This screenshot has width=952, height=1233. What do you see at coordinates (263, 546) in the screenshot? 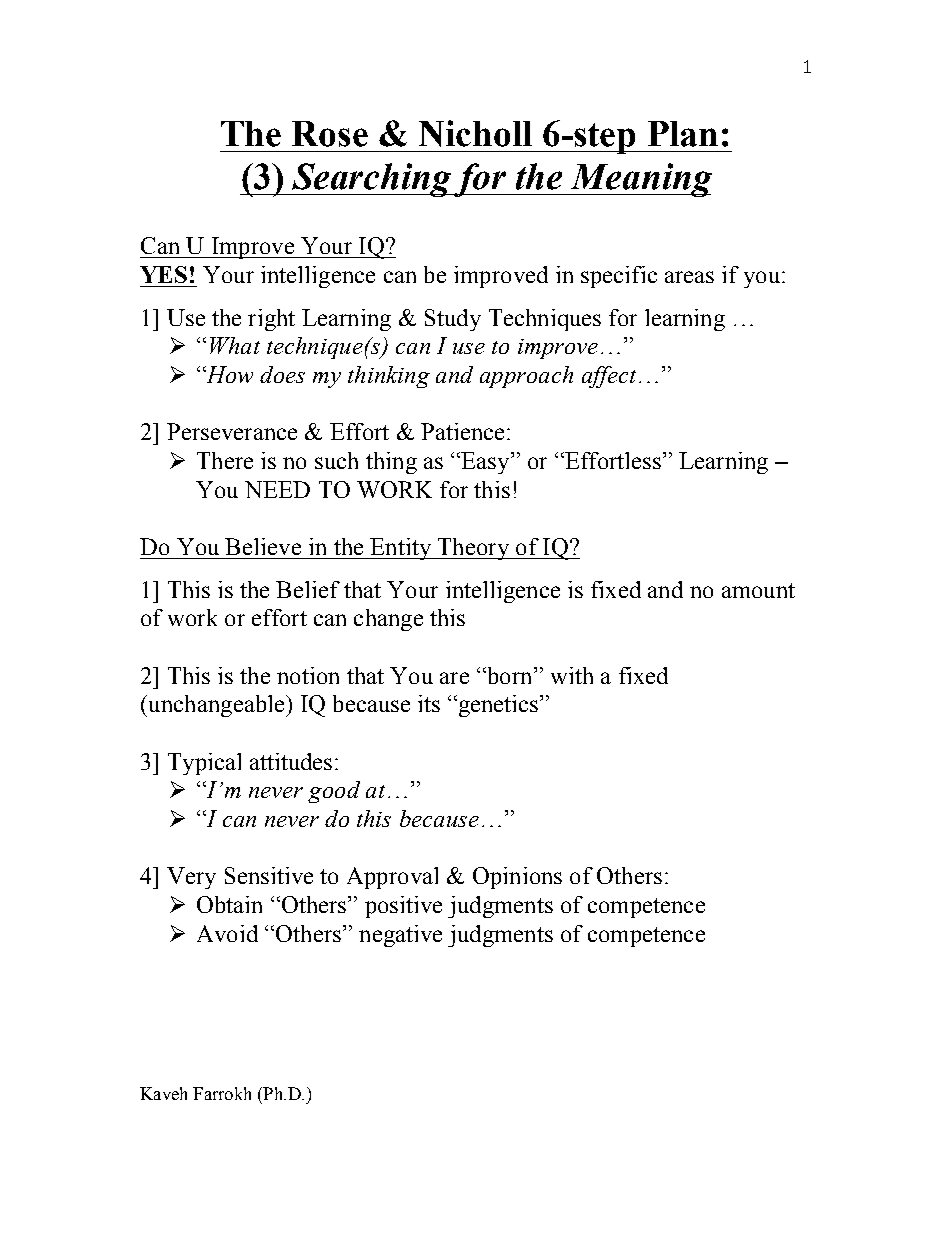
I see `Believe` at bounding box center [263, 546].
